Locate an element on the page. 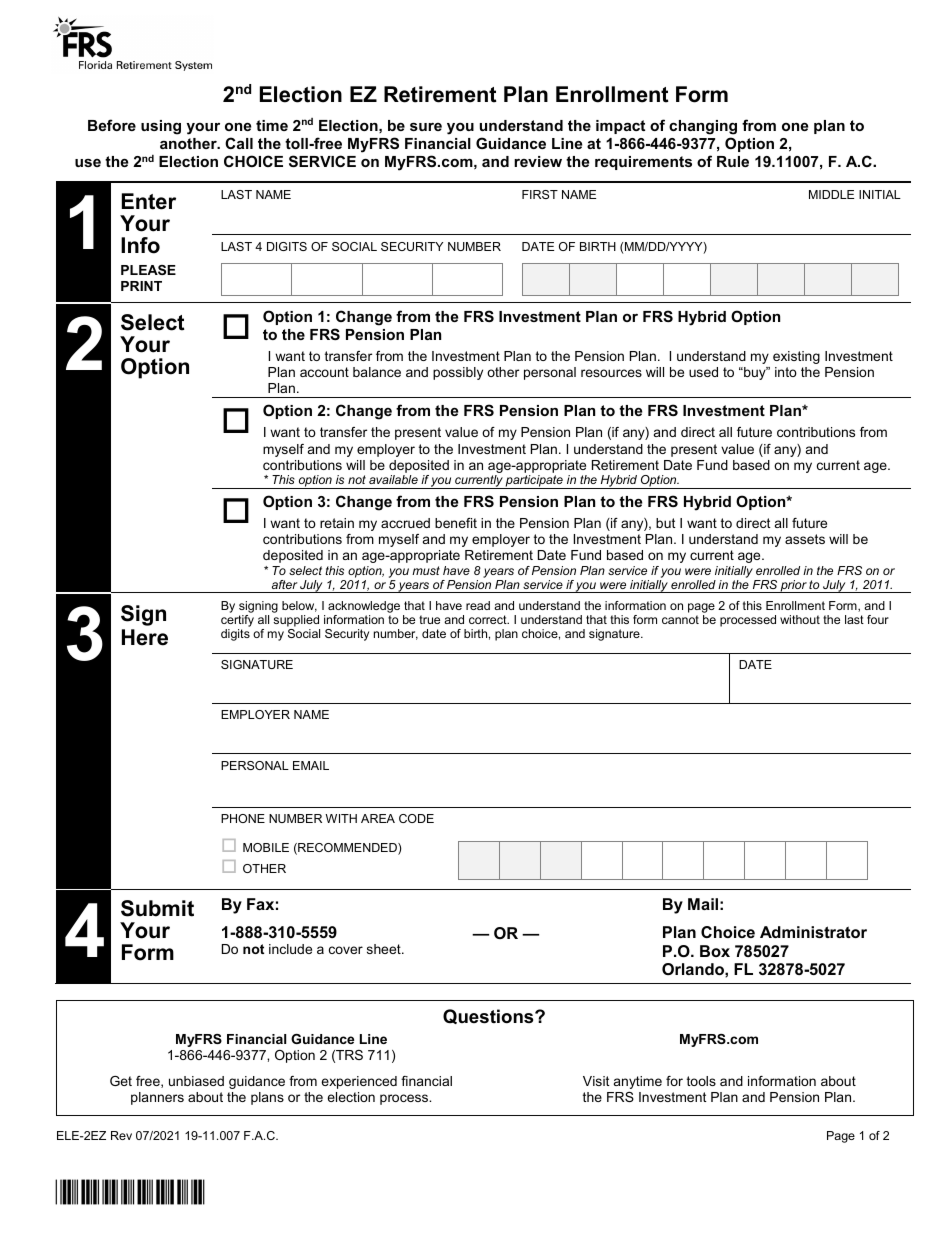  Questions is located at coordinates (489, 1016).
